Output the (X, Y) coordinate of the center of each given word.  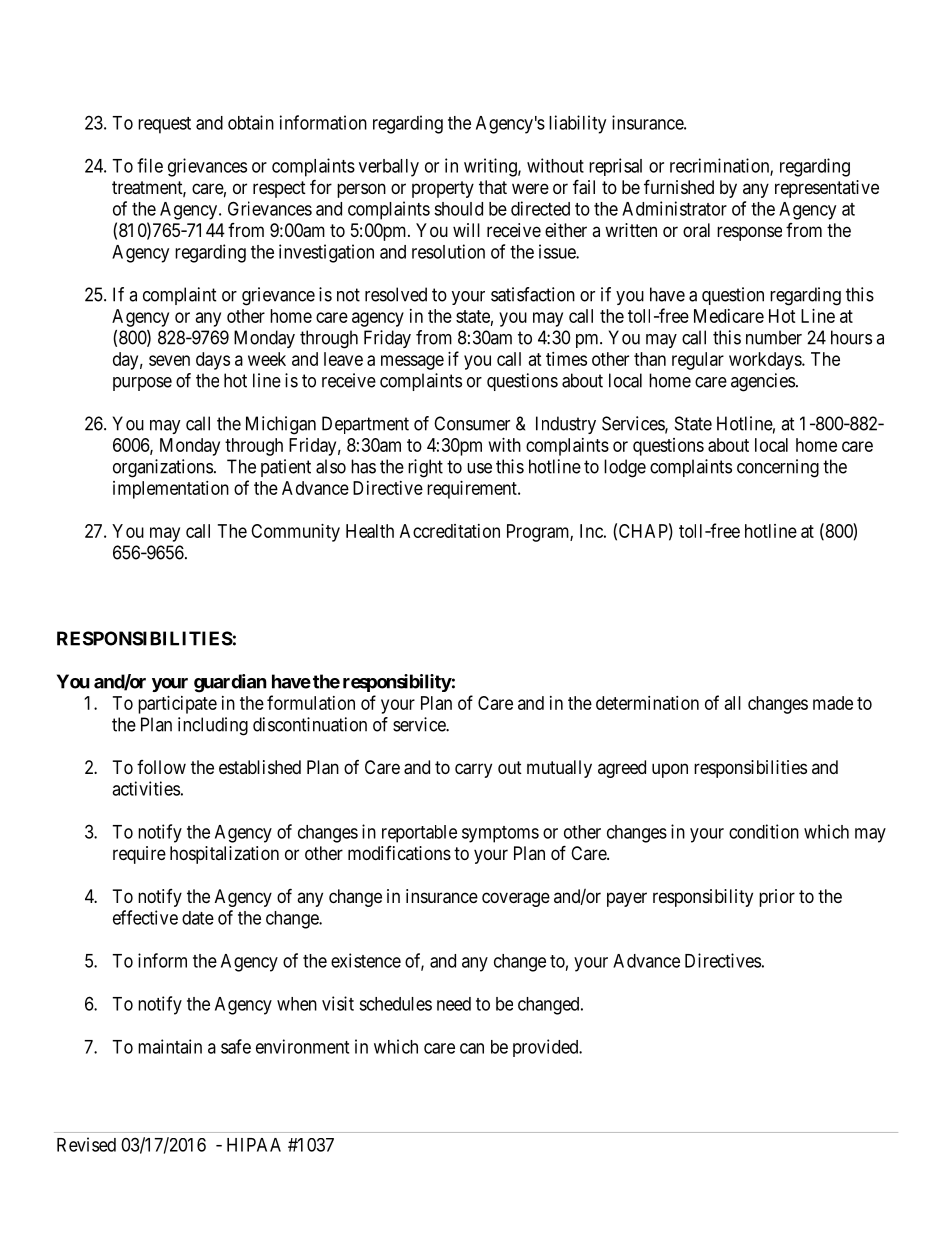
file (150, 165)
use (479, 468)
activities (146, 788)
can (472, 1048)
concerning (778, 468)
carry (473, 770)
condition (764, 831)
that (493, 187)
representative (827, 189)
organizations (163, 468)
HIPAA (254, 1145)
